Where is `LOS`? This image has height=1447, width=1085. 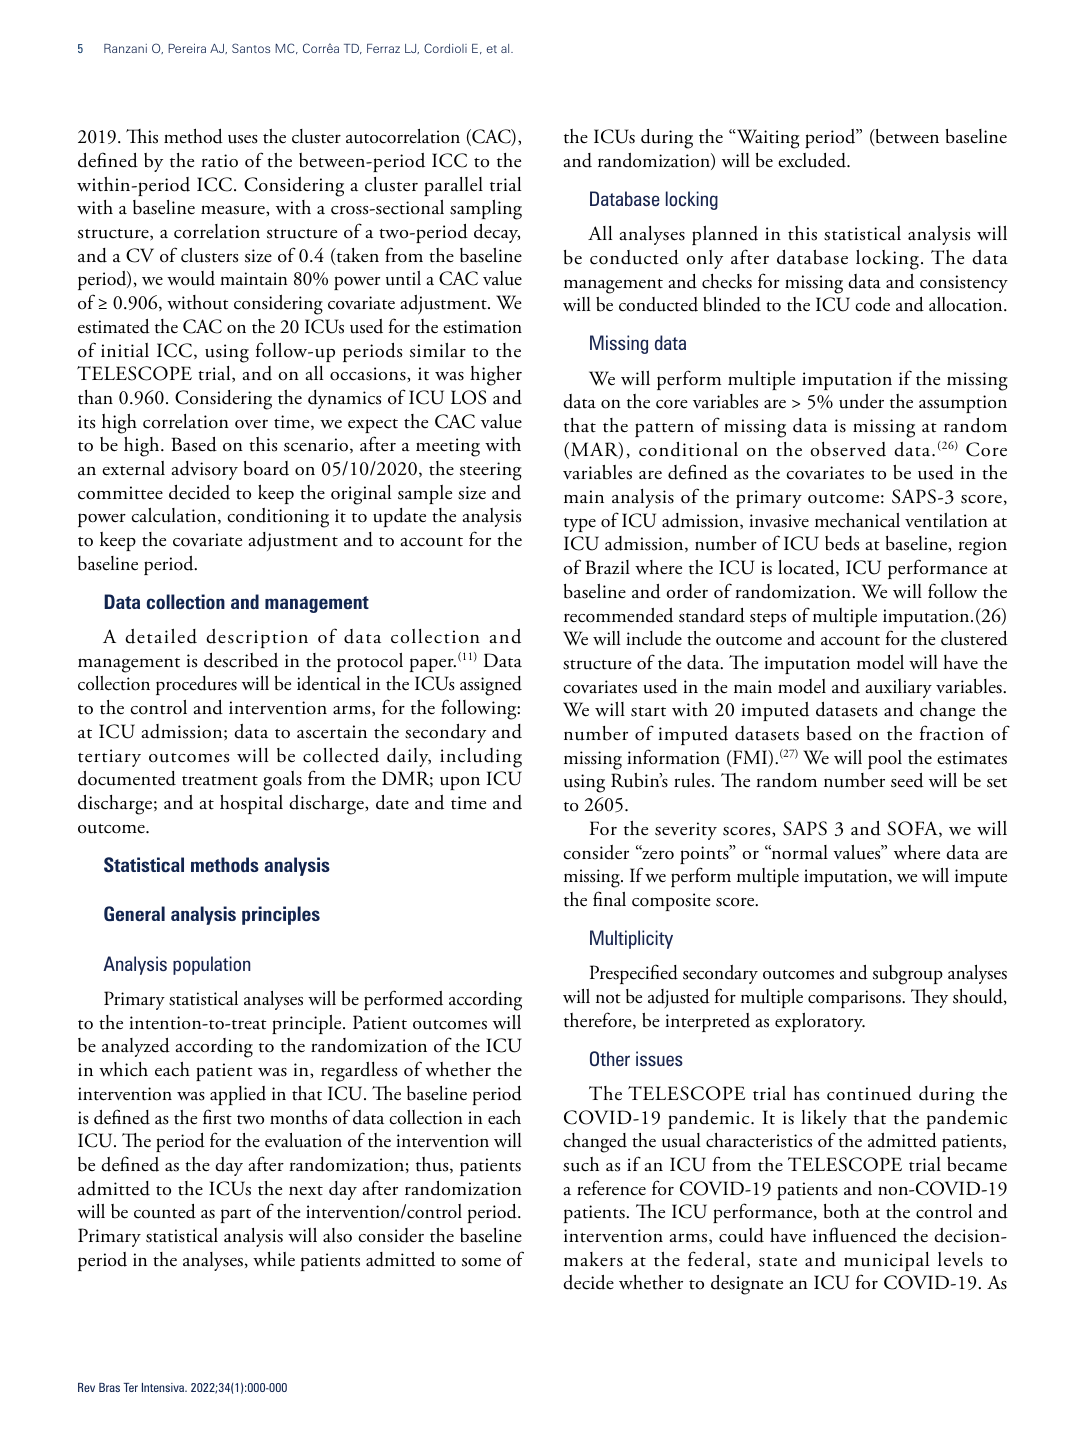 LOS is located at coordinates (468, 397).
